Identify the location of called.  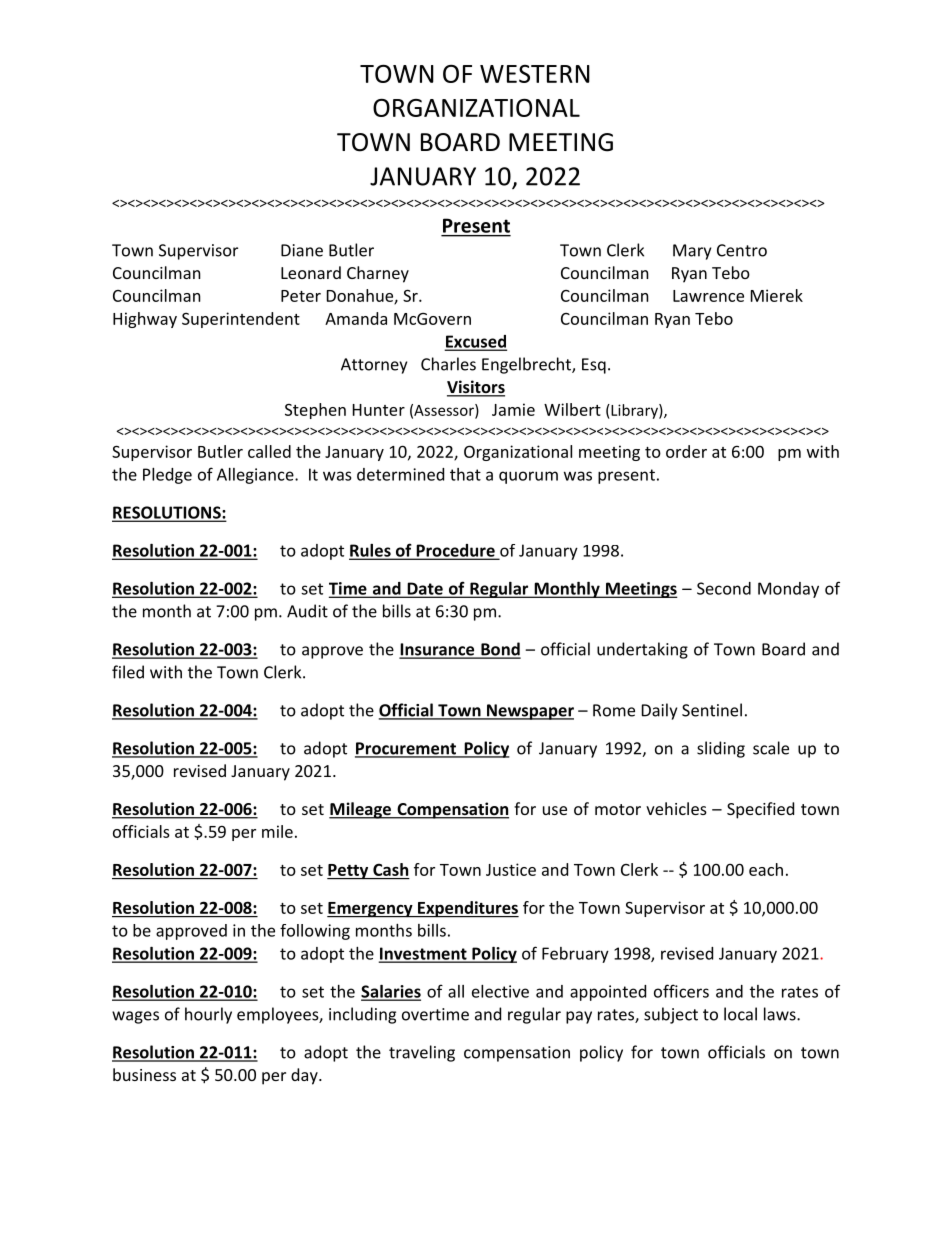
(269, 451).
